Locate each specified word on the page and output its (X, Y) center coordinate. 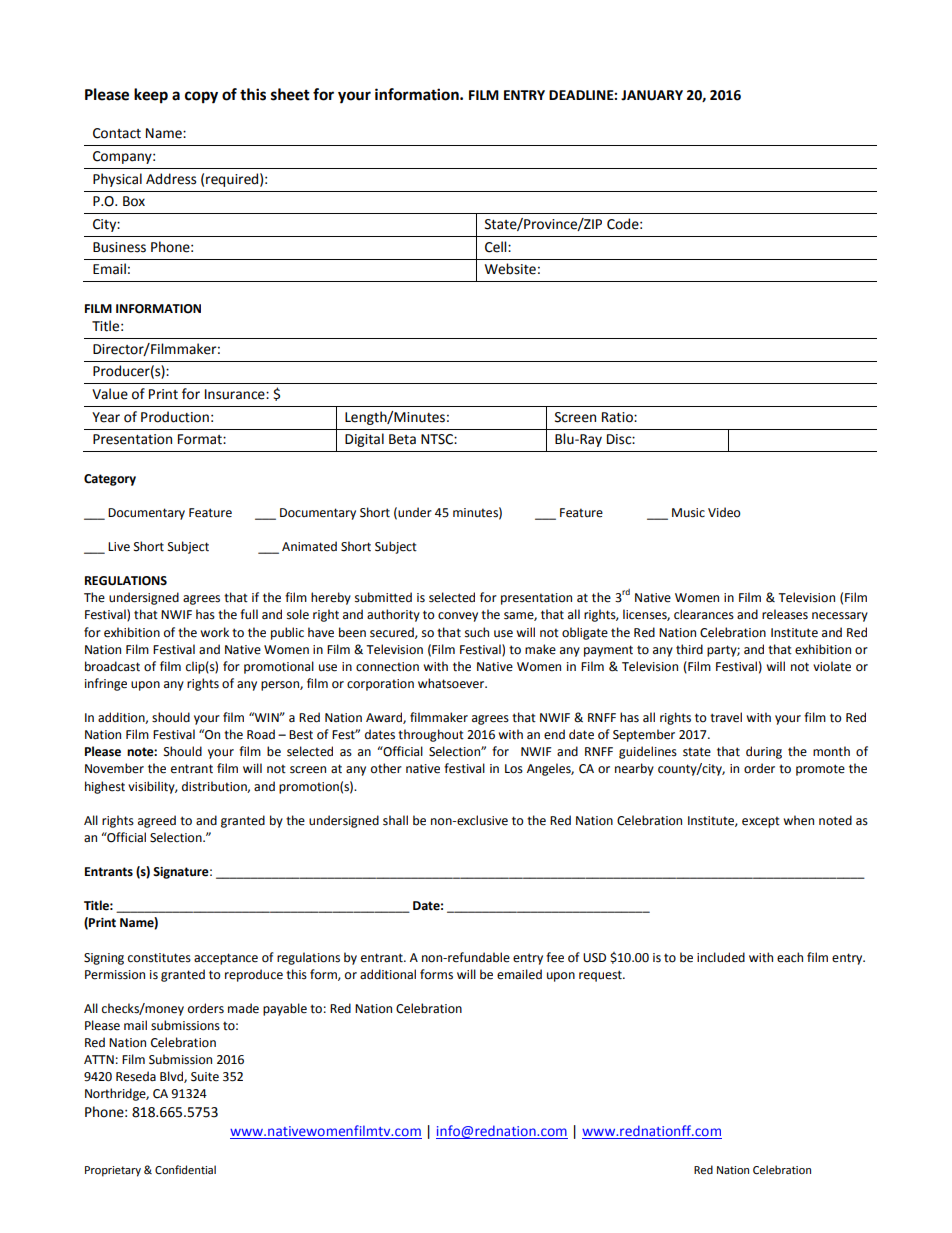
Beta (402, 439)
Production (175, 417)
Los (514, 769)
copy (201, 97)
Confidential (185, 1170)
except (761, 822)
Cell (497, 247)
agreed (157, 821)
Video (724, 512)
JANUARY (652, 95)
